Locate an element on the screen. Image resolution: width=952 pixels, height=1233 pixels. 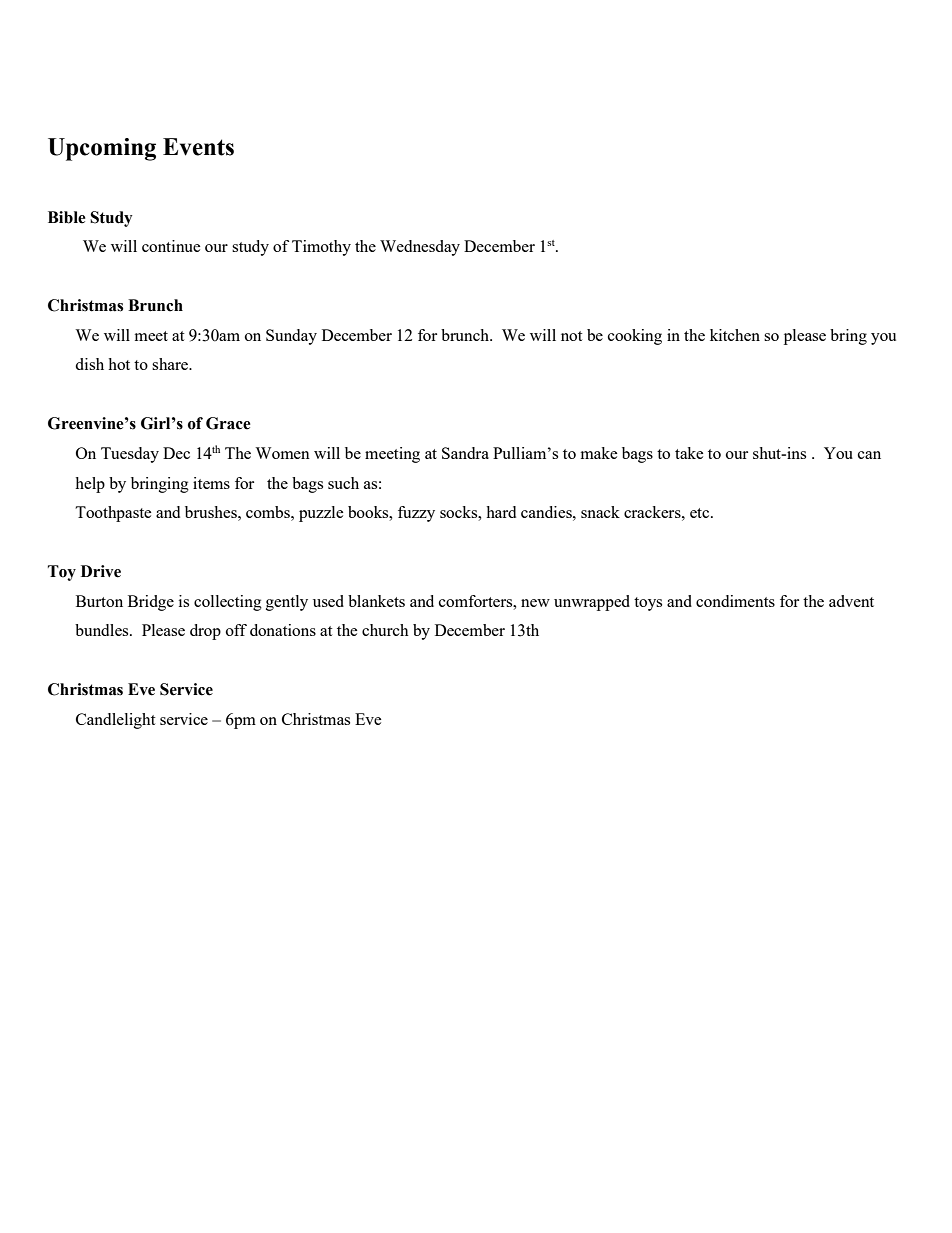
kitchen is located at coordinates (735, 335).
